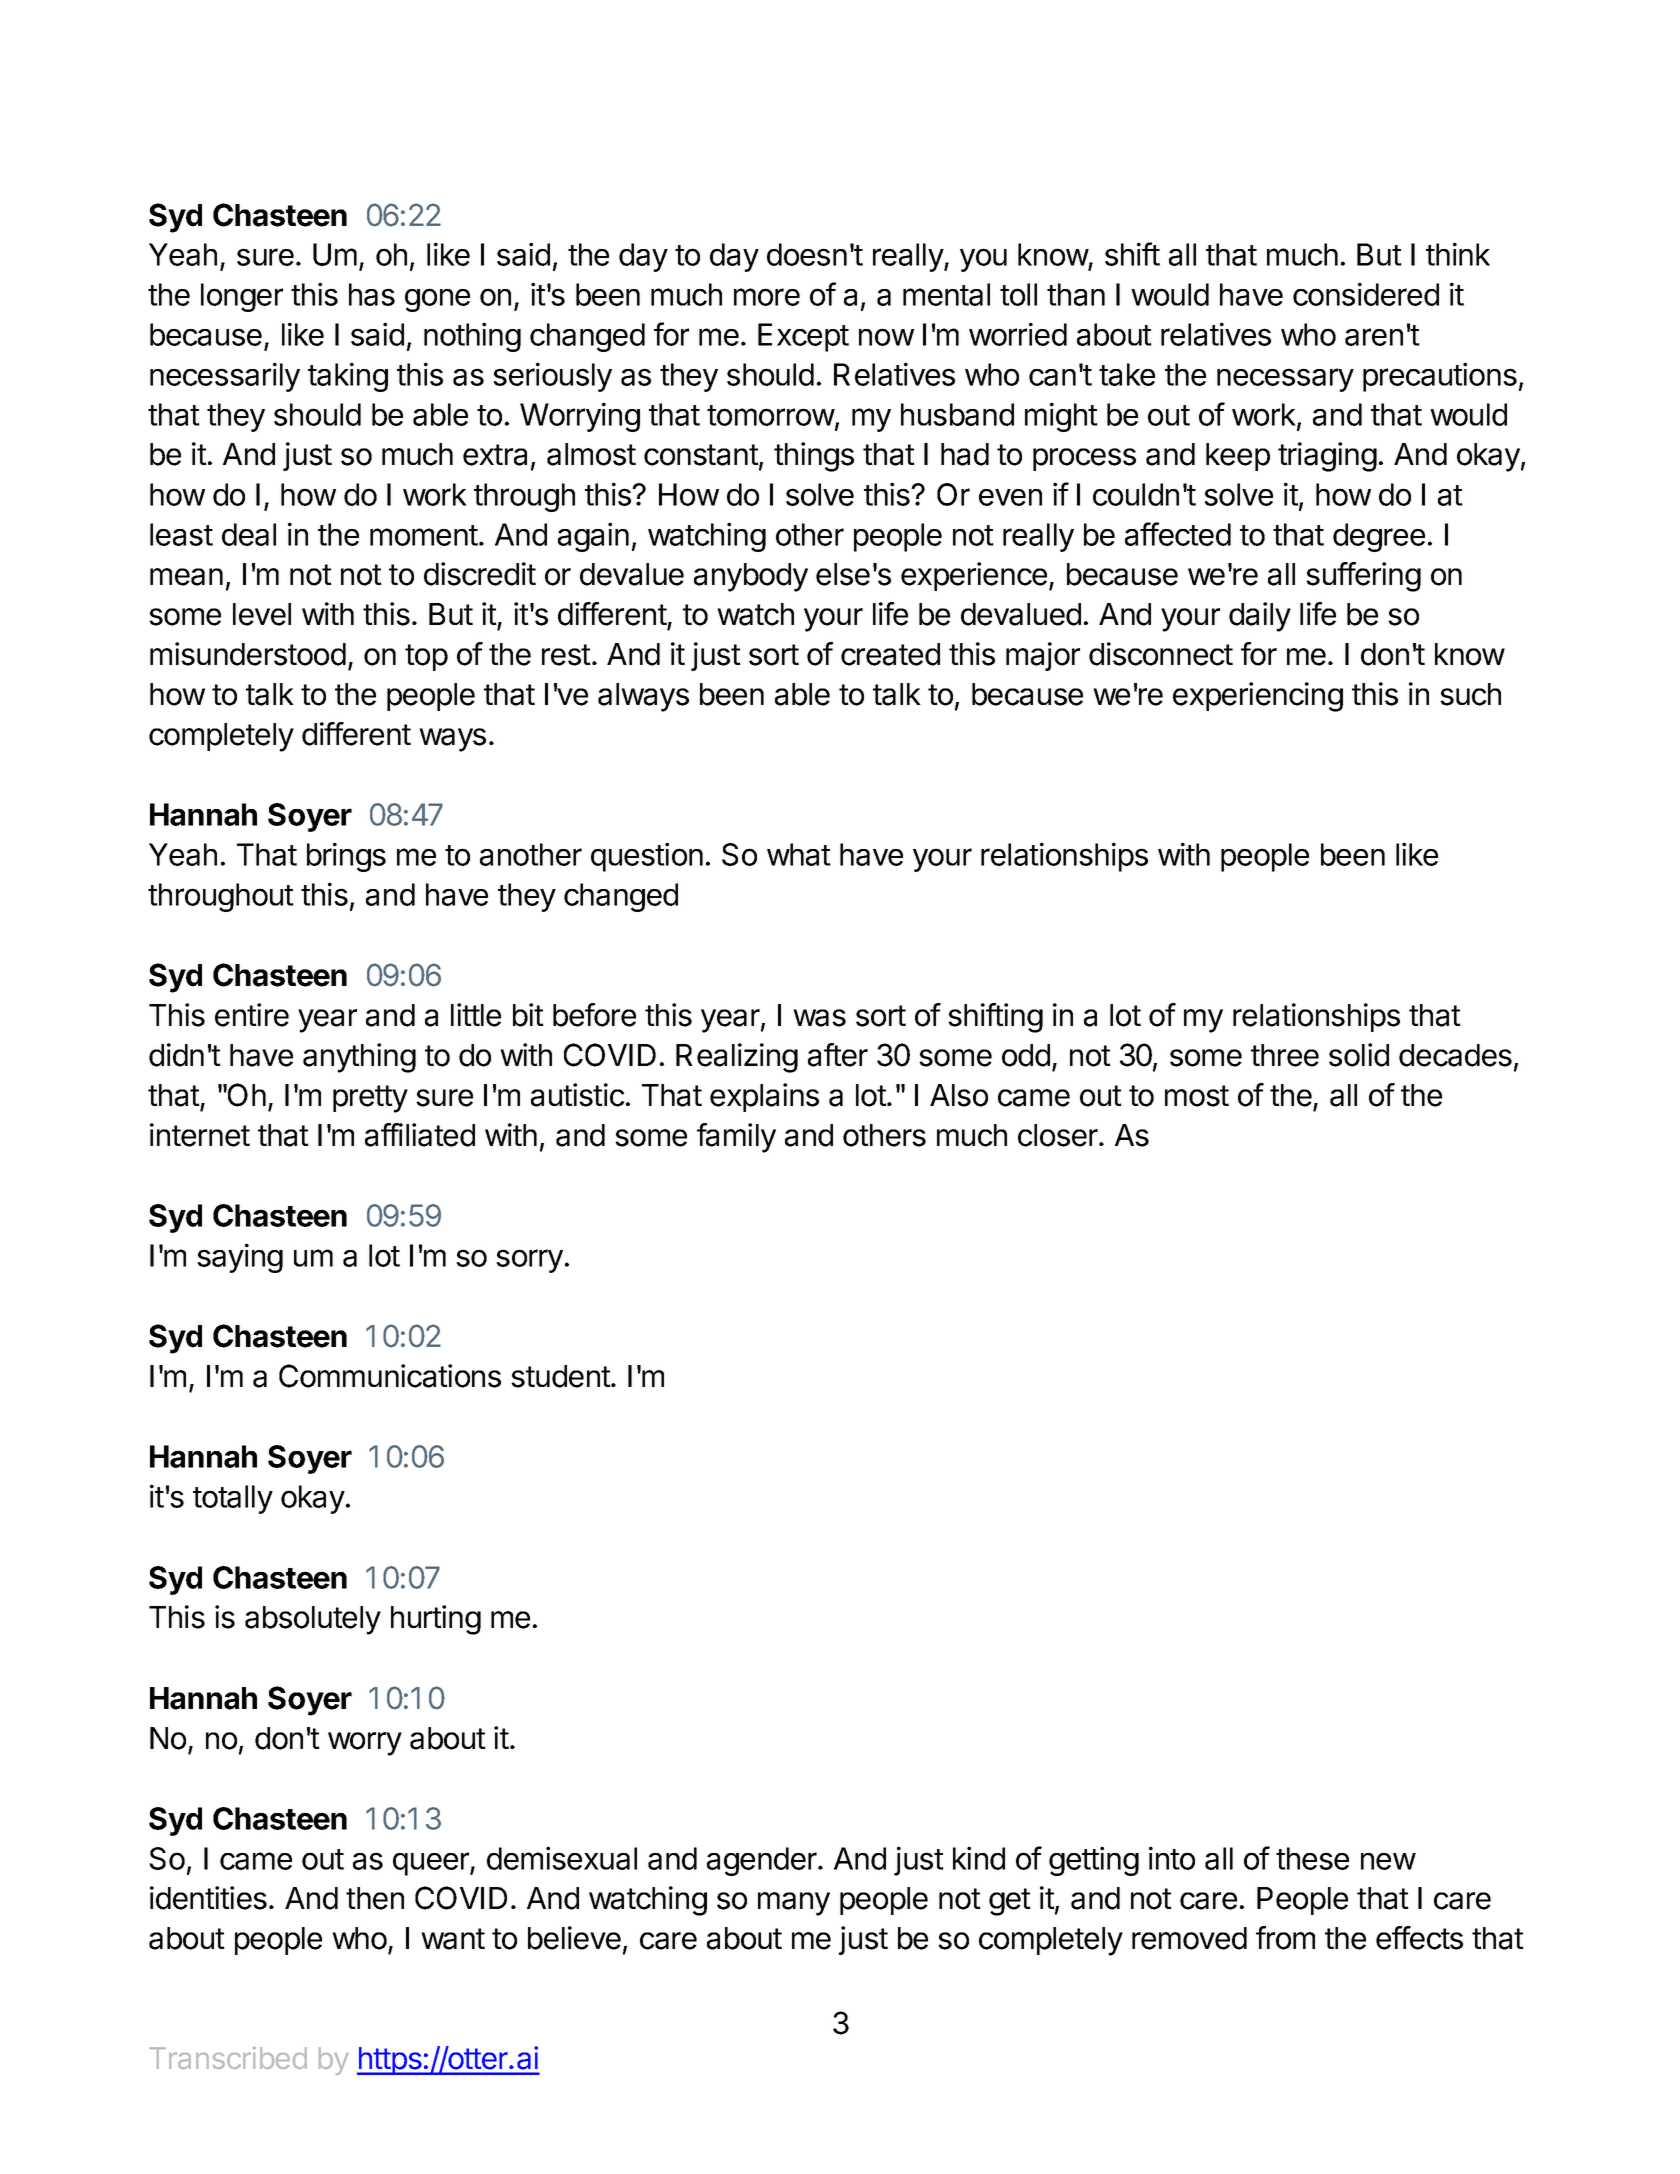 Image resolution: width=1680 pixels, height=2174 pixels. What do you see at coordinates (228, 2058) in the image?
I see `Transcribed` at bounding box center [228, 2058].
